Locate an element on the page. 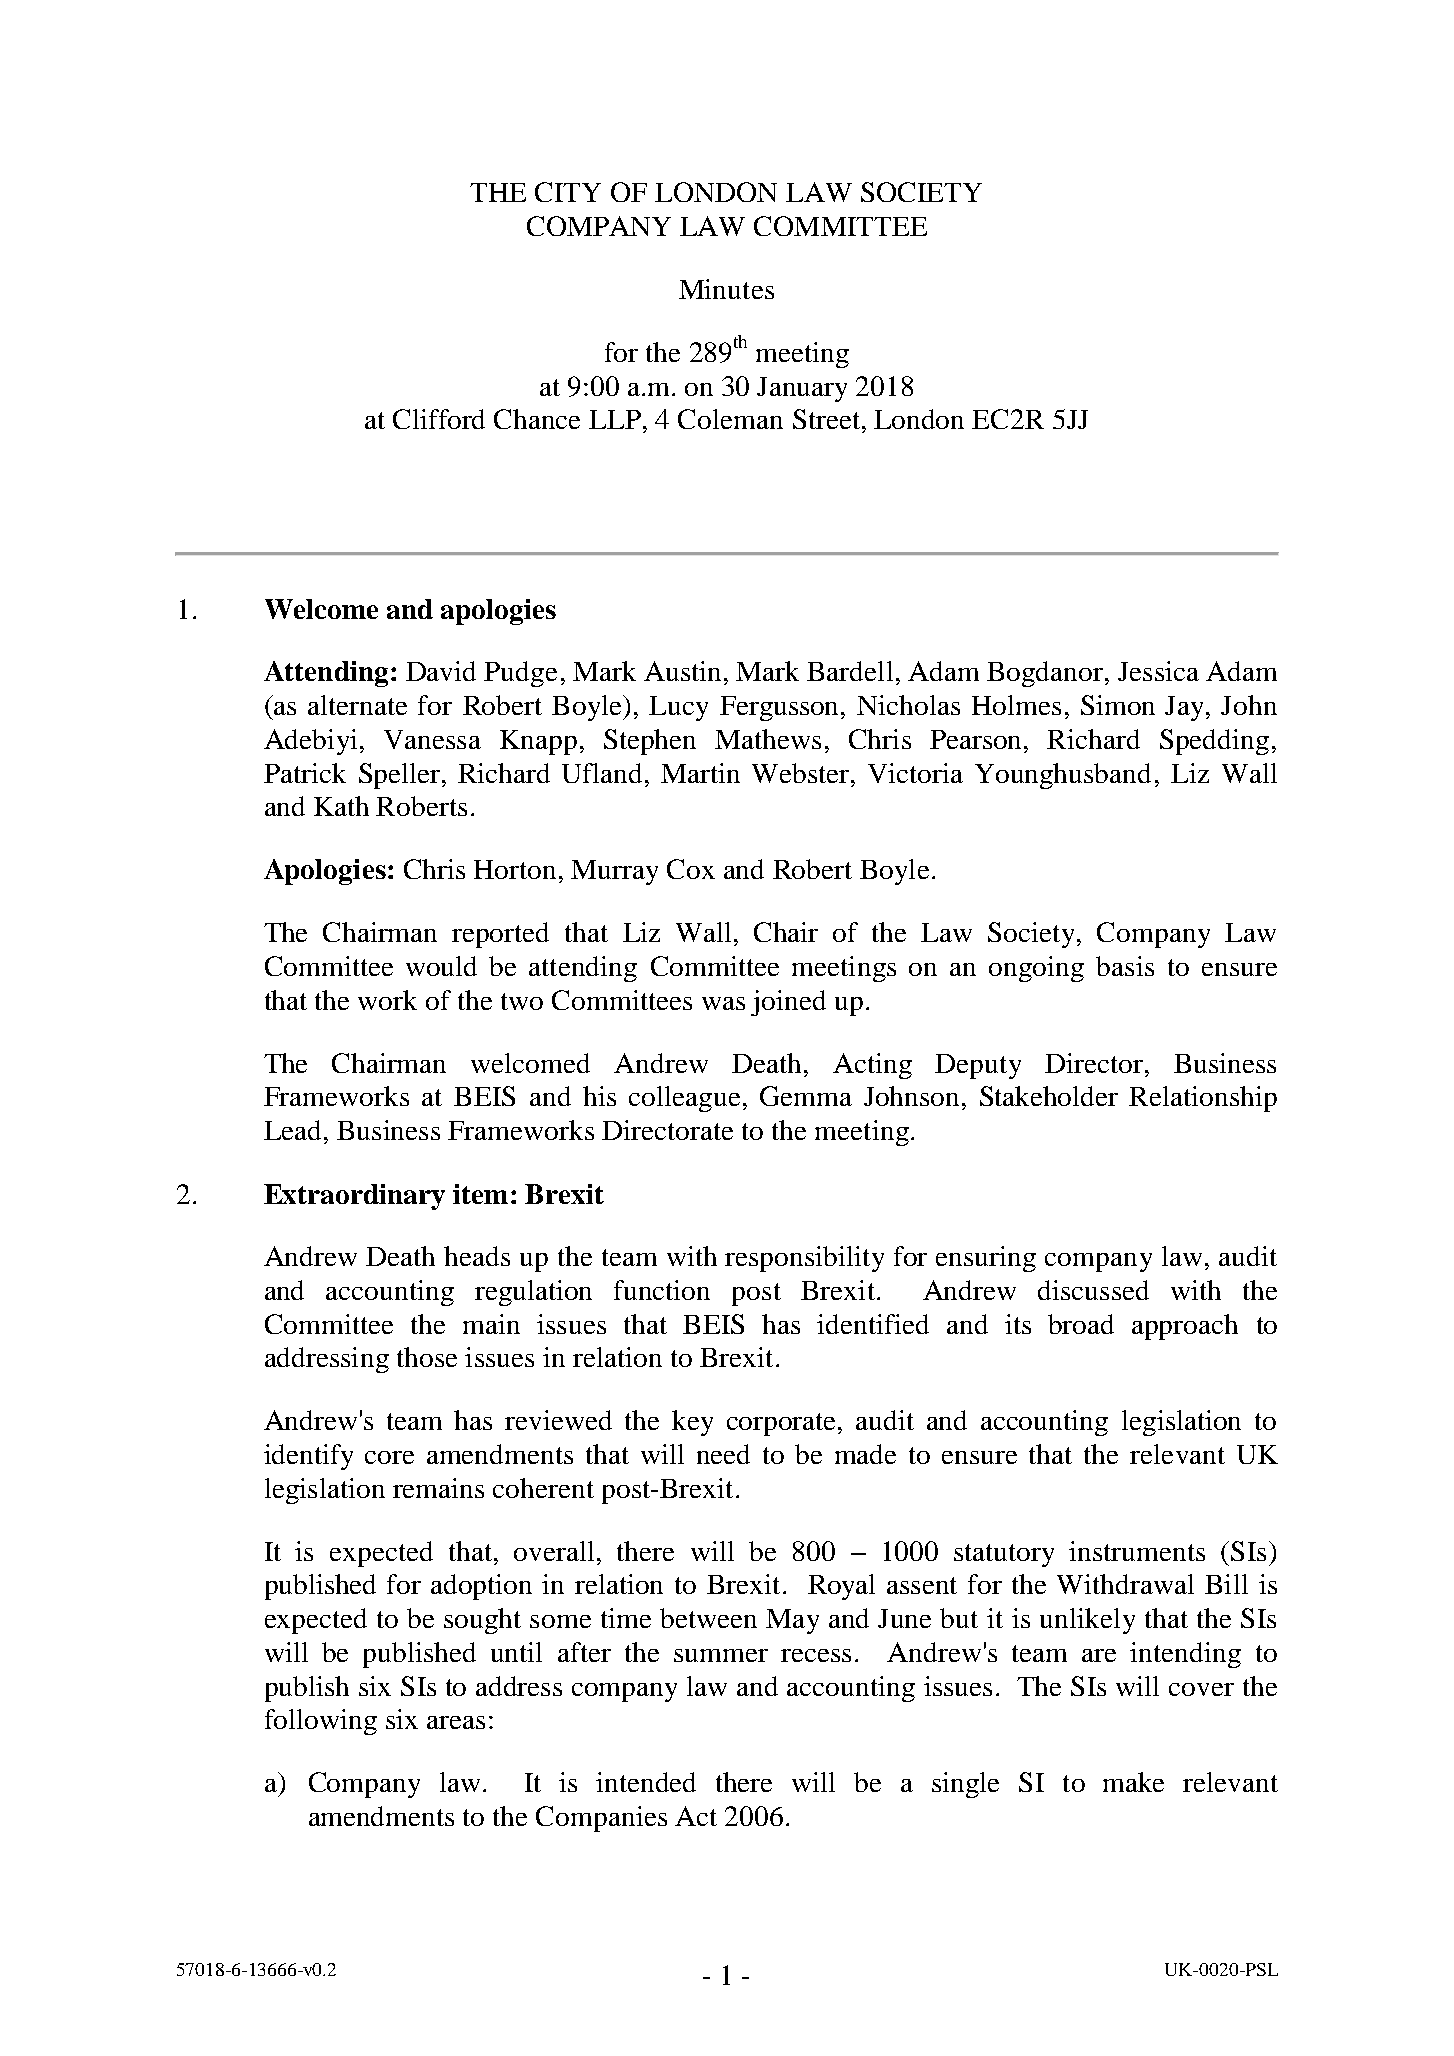 The height and width of the image is (2056, 1454). CITY is located at coordinates (568, 192).
